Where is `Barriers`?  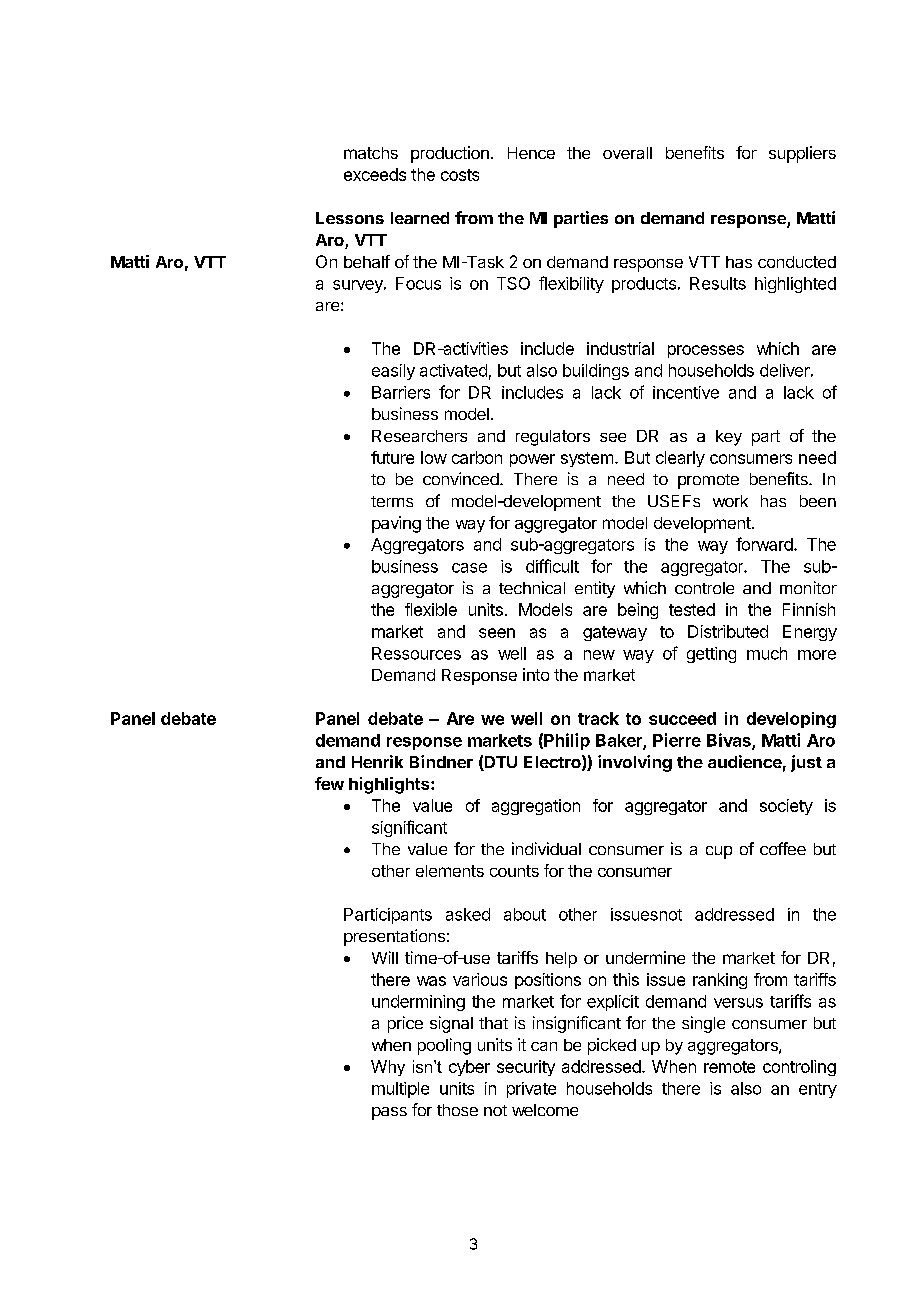
Barriers is located at coordinates (401, 392).
